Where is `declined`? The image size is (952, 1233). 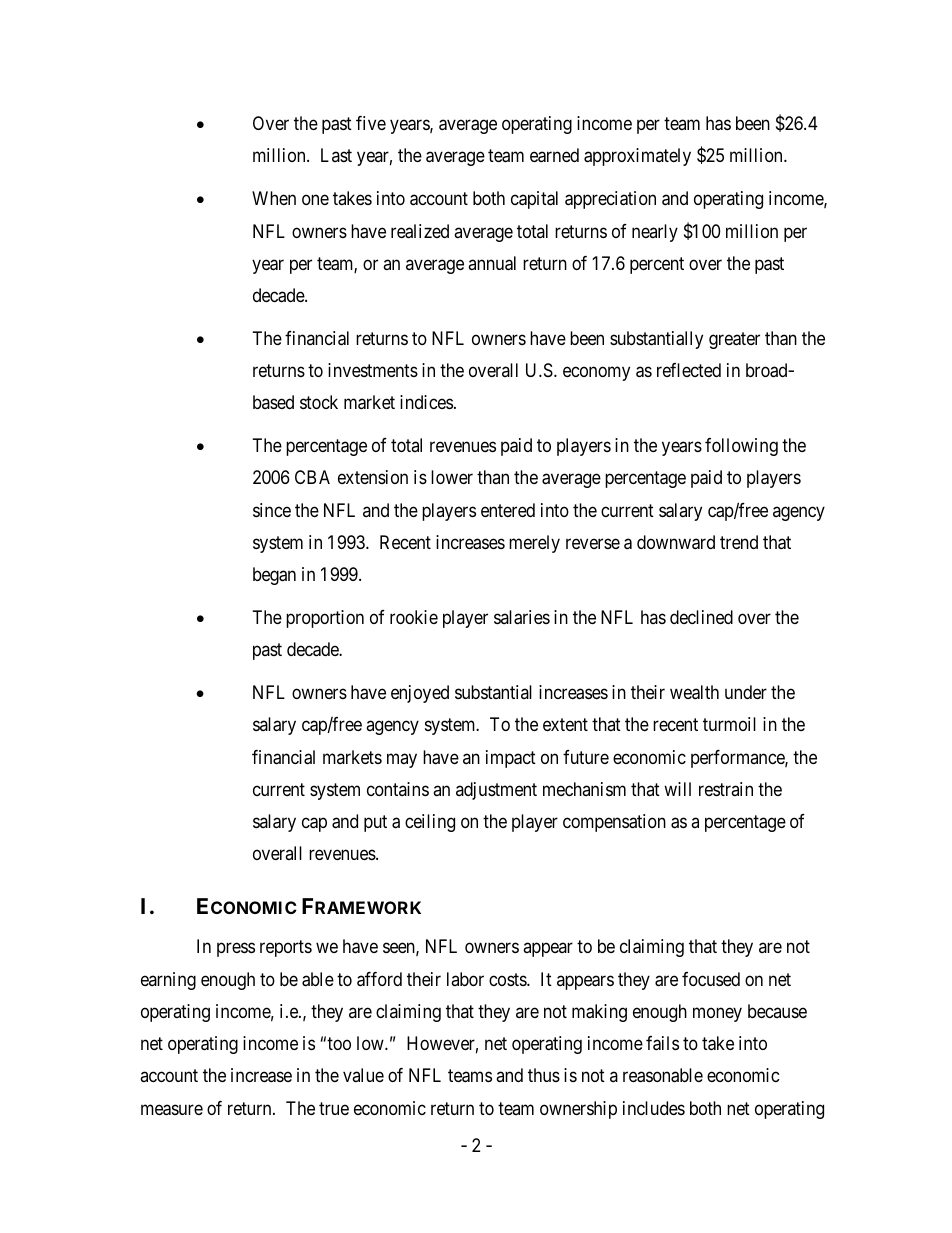 declined is located at coordinates (701, 617).
